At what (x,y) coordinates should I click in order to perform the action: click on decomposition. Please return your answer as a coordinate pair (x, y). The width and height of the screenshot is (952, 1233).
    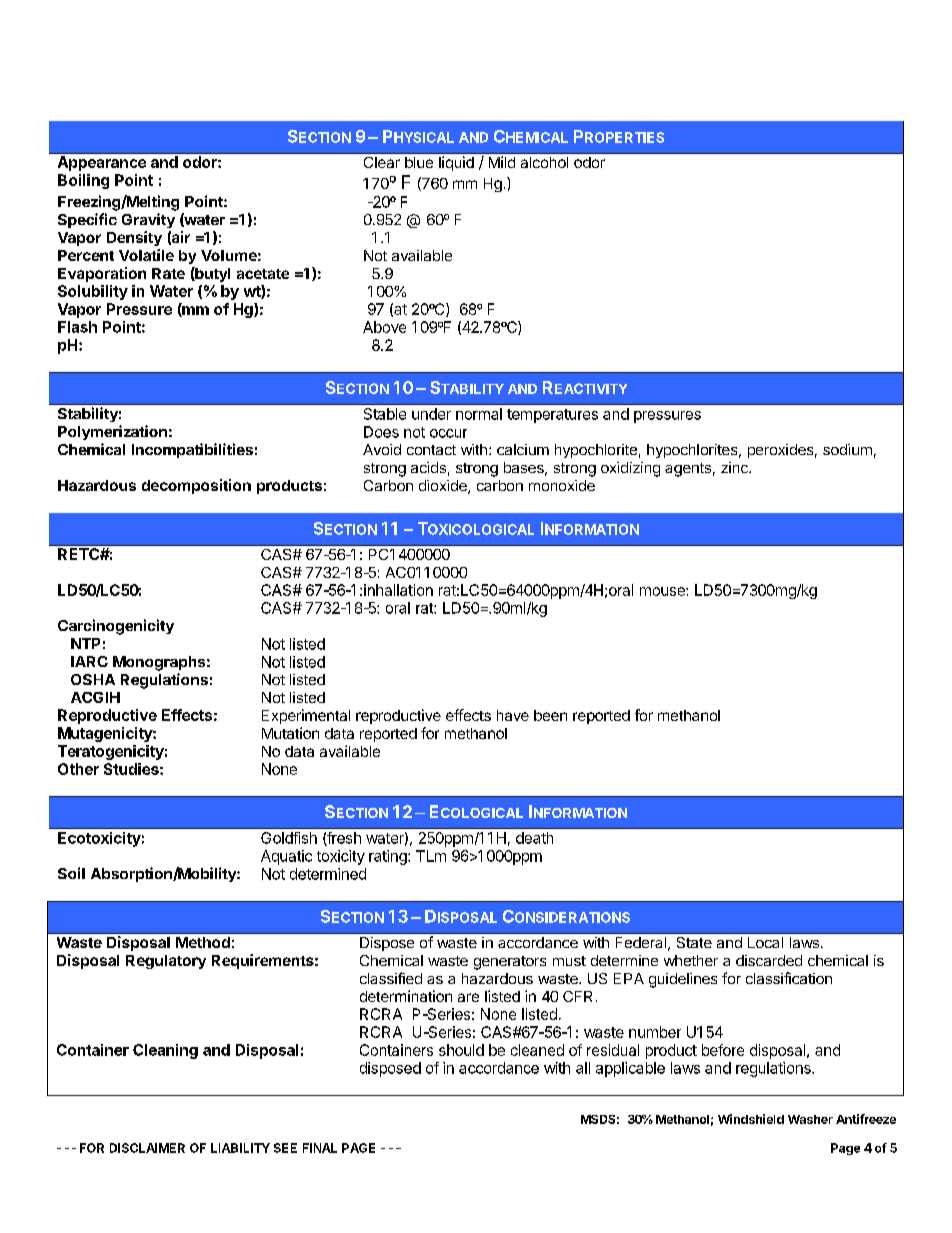
    Looking at the image, I should click on (196, 486).
